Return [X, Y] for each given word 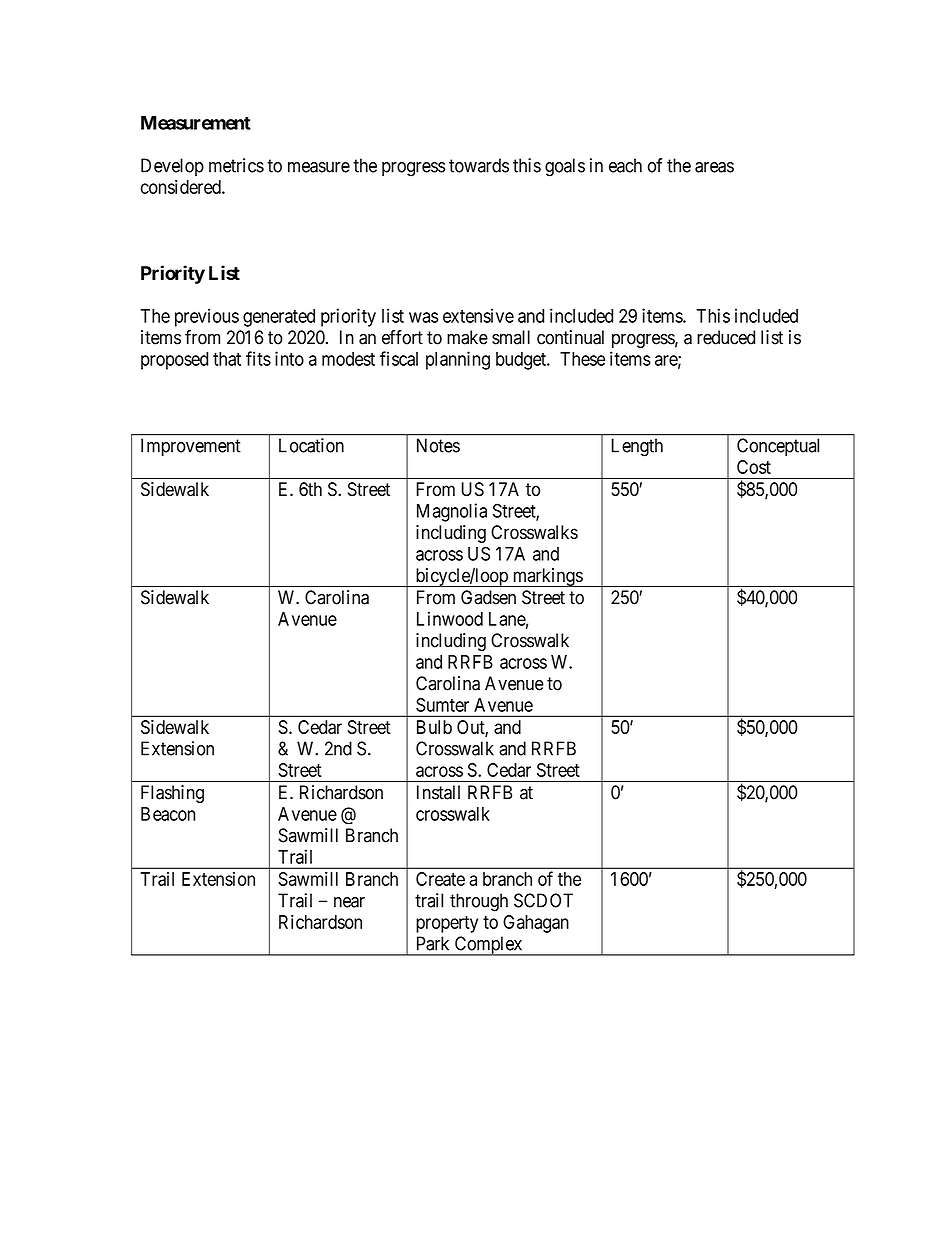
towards [479, 165]
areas [714, 167]
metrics [236, 165]
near [349, 902]
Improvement [191, 447]
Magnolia [452, 512]
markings [547, 577]
